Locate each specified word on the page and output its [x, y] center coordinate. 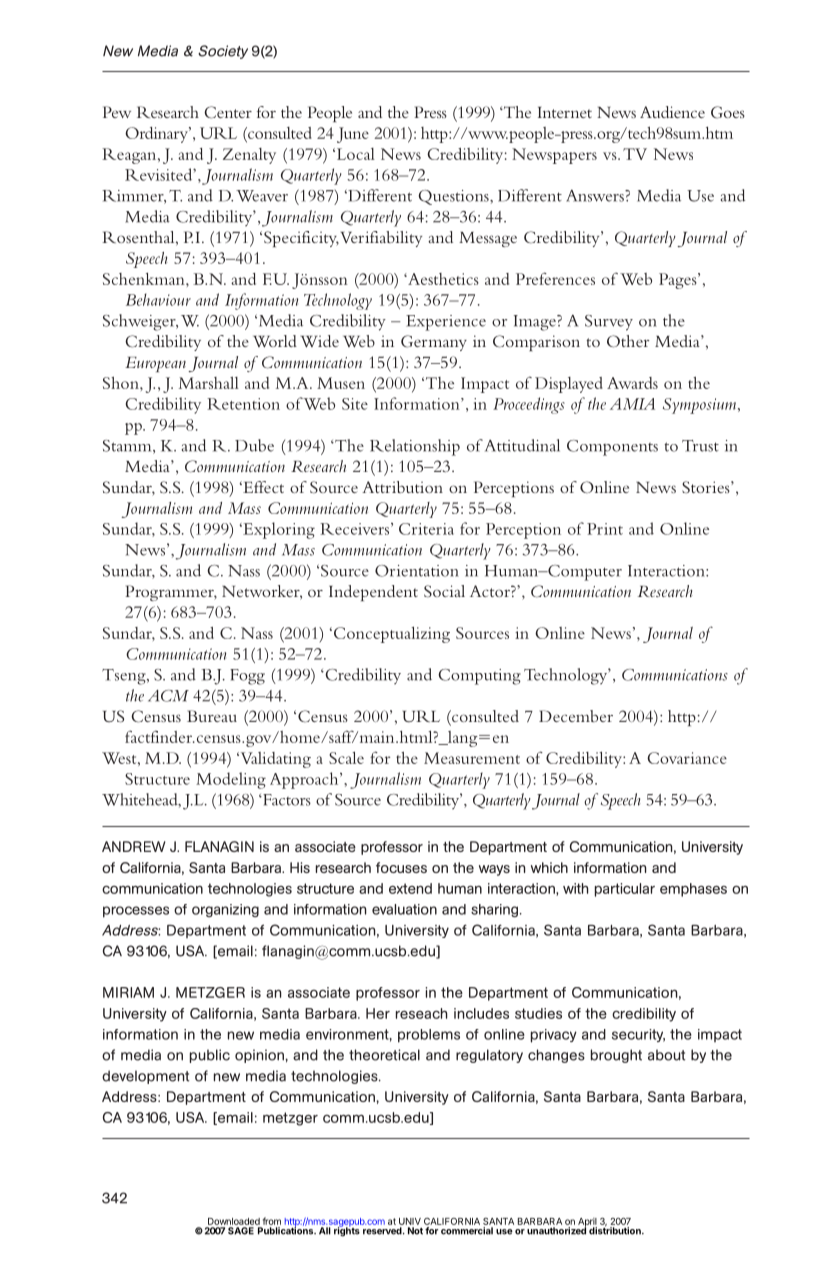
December [576, 716]
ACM [168, 696]
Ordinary [157, 135]
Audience [672, 112]
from [272, 1221]
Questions [454, 197]
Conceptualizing [392, 634]
